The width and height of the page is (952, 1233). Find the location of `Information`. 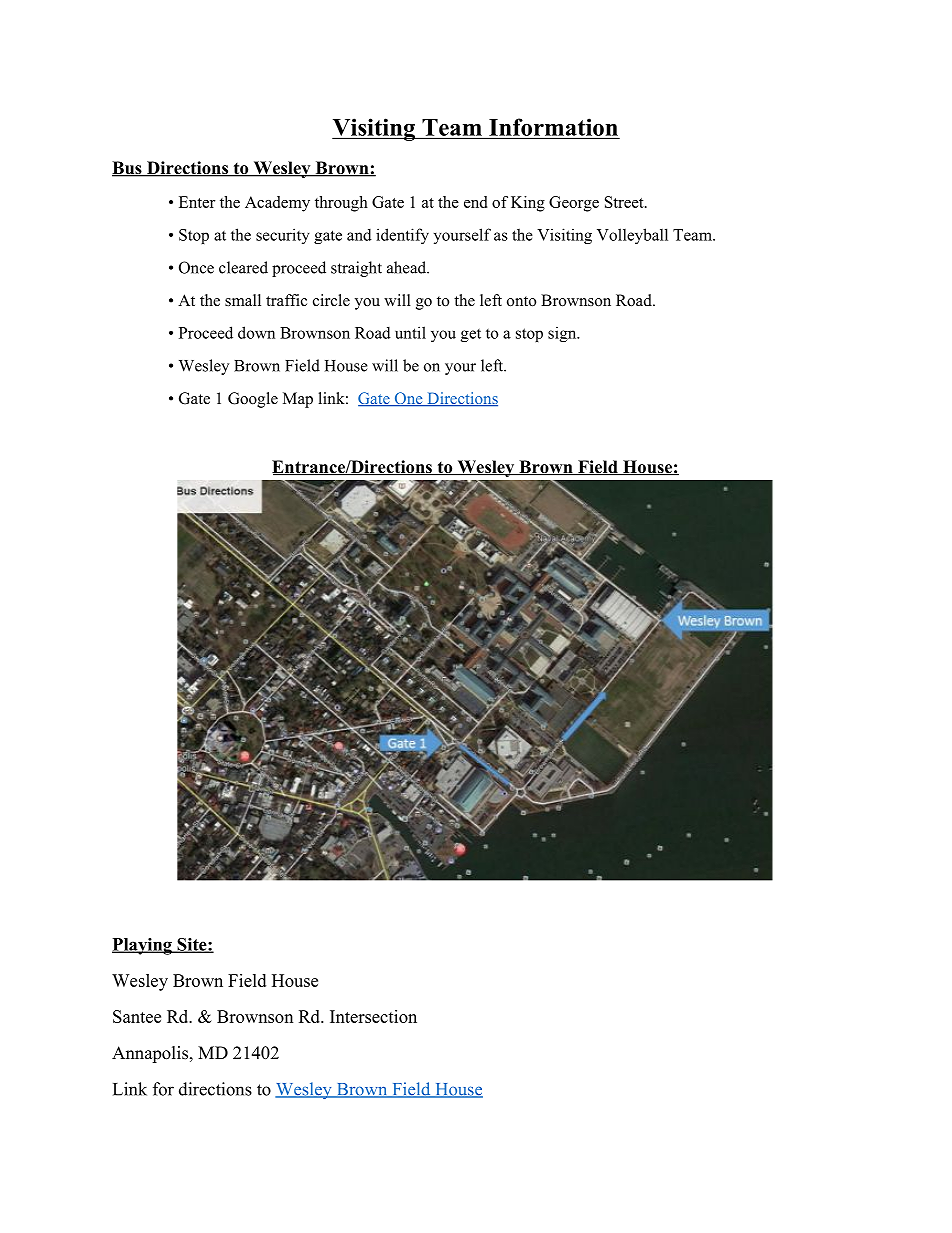

Information is located at coordinates (553, 128).
